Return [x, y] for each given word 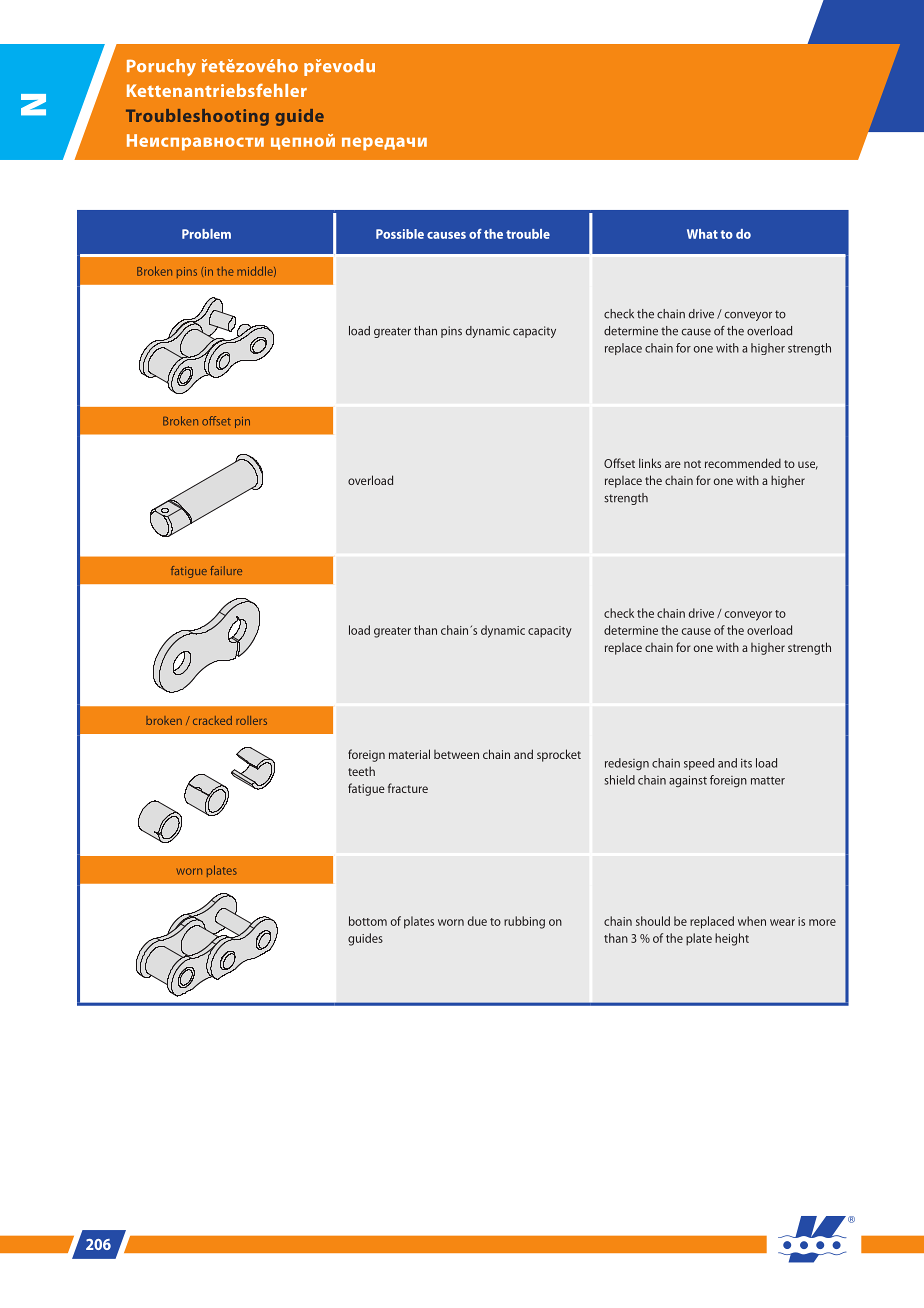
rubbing [524, 922]
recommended [743, 463]
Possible [400, 234]
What [702, 234]
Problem [206, 234]
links [650, 463]
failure [226, 570]
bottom [368, 921]
